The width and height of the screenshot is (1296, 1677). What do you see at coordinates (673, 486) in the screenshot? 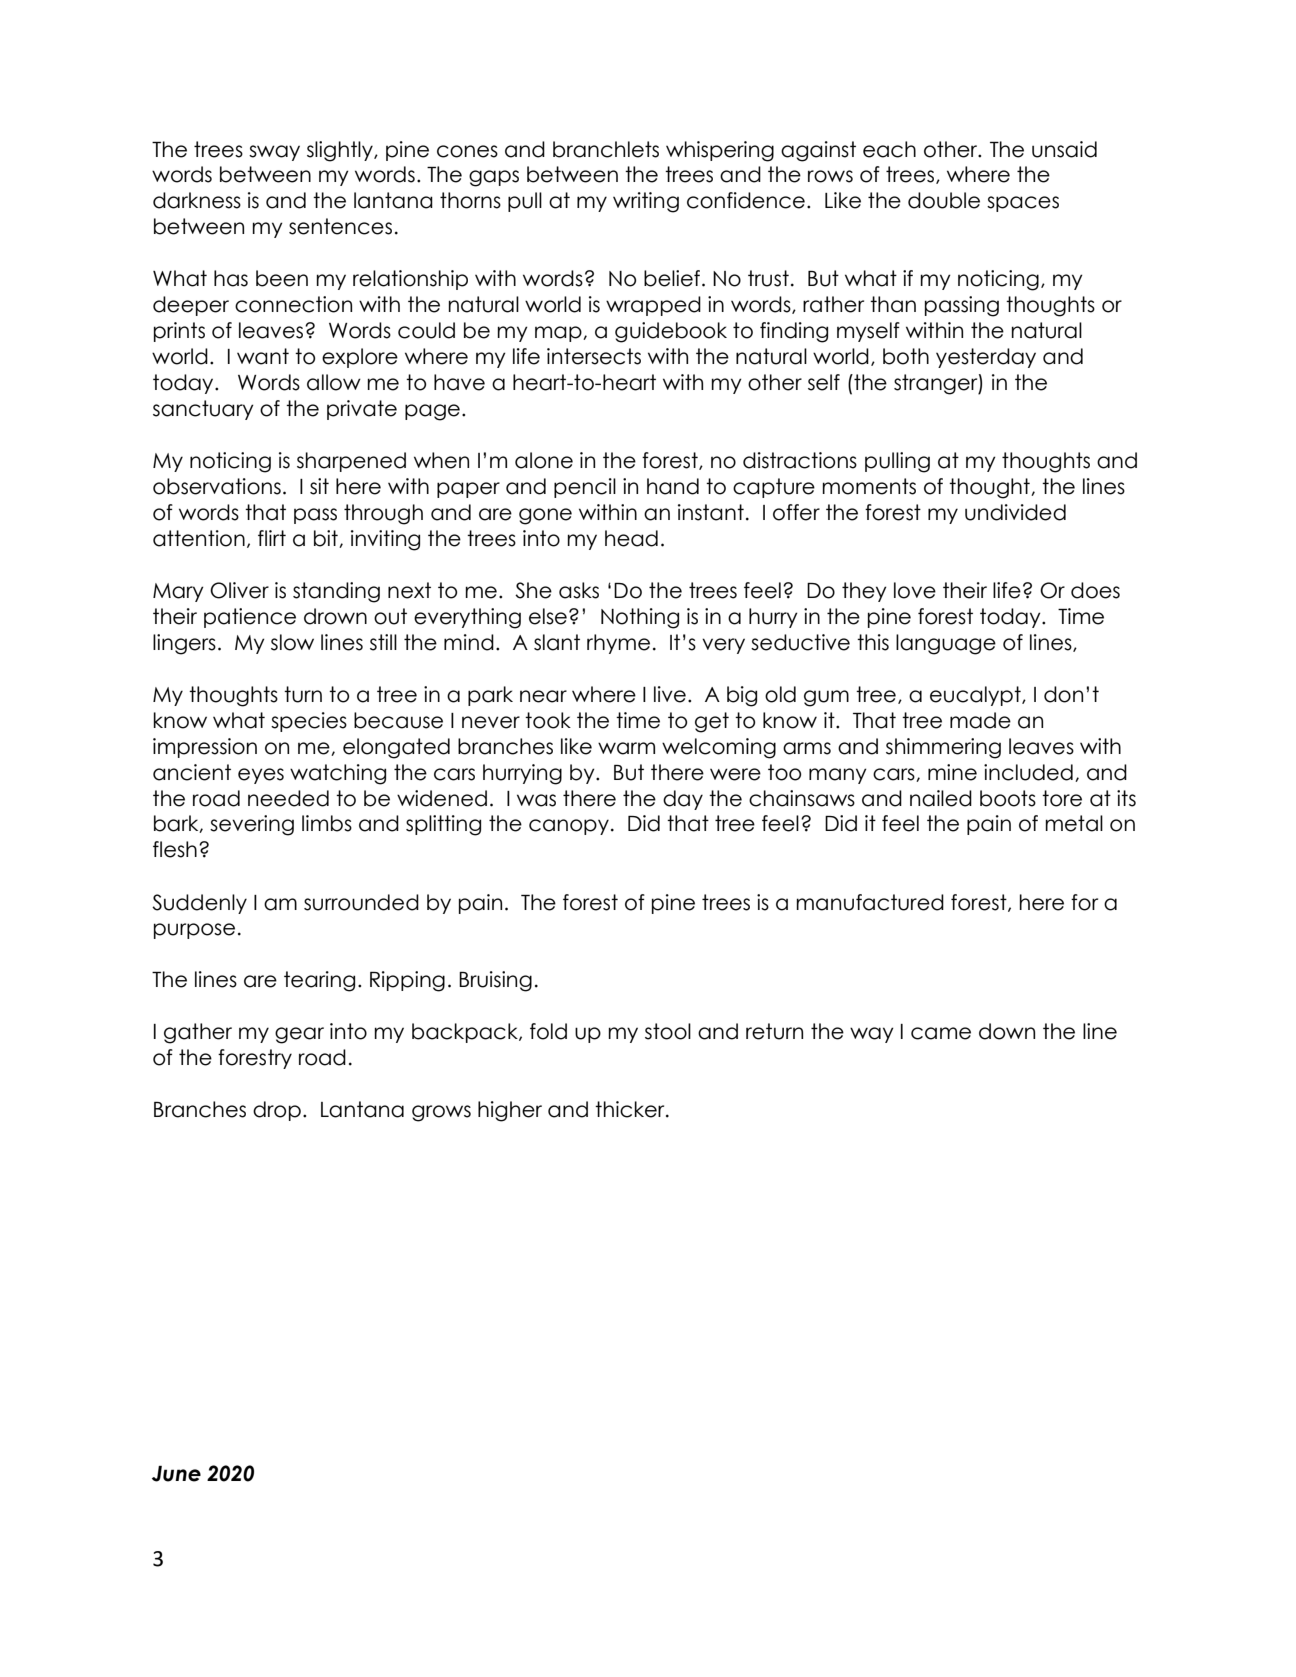
I see `hand` at bounding box center [673, 486].
